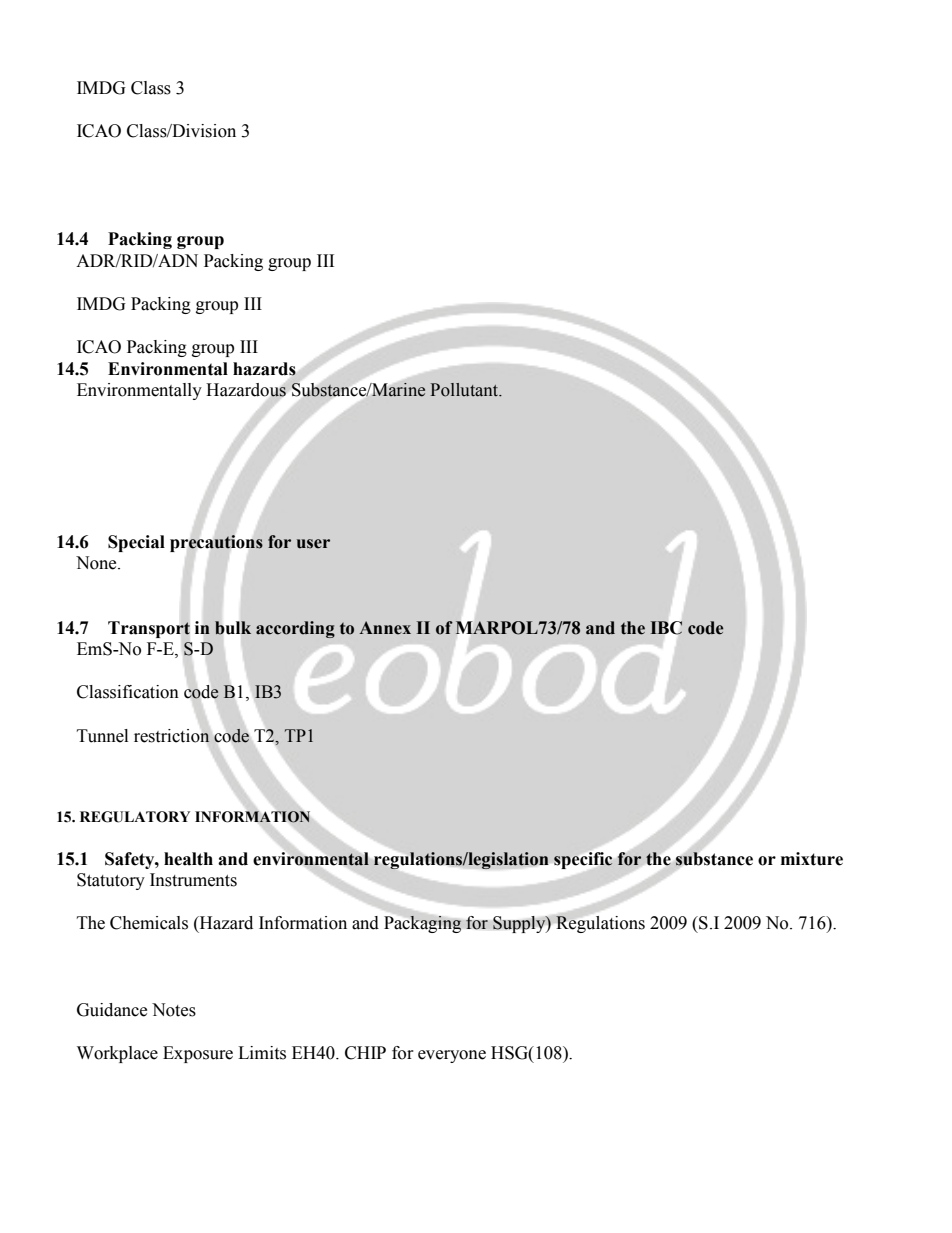 The height and width of the image is (1233, 952). What do you see at coordinates (149, 923) in the image?
I see `Chemicals` at bounding box center [149, 923].
